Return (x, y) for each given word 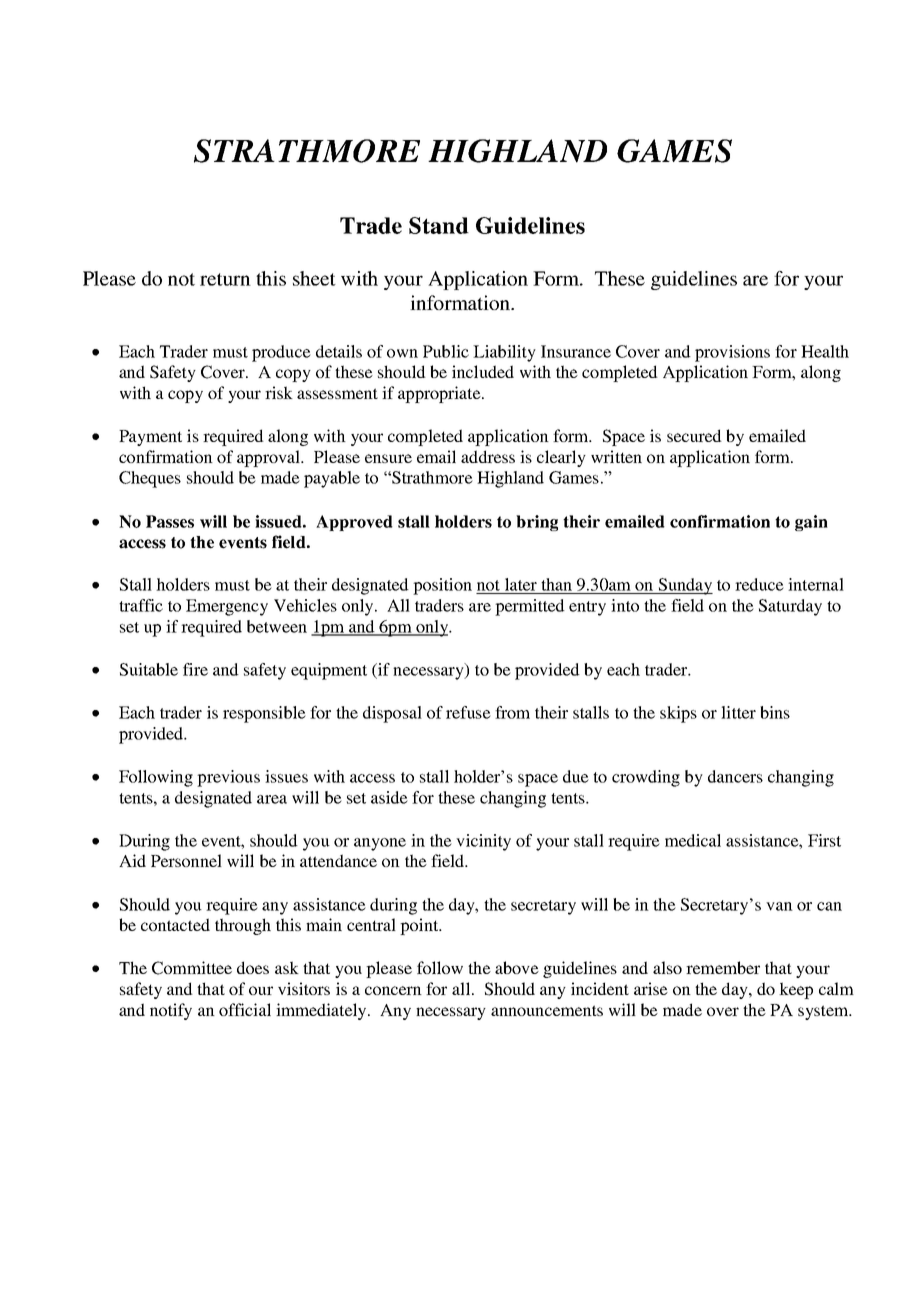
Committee (192, 968)
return (225, 279)
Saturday (790, 607)
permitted (530, 607)
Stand (439, 225)
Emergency (227, 607)
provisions (732, 353)
